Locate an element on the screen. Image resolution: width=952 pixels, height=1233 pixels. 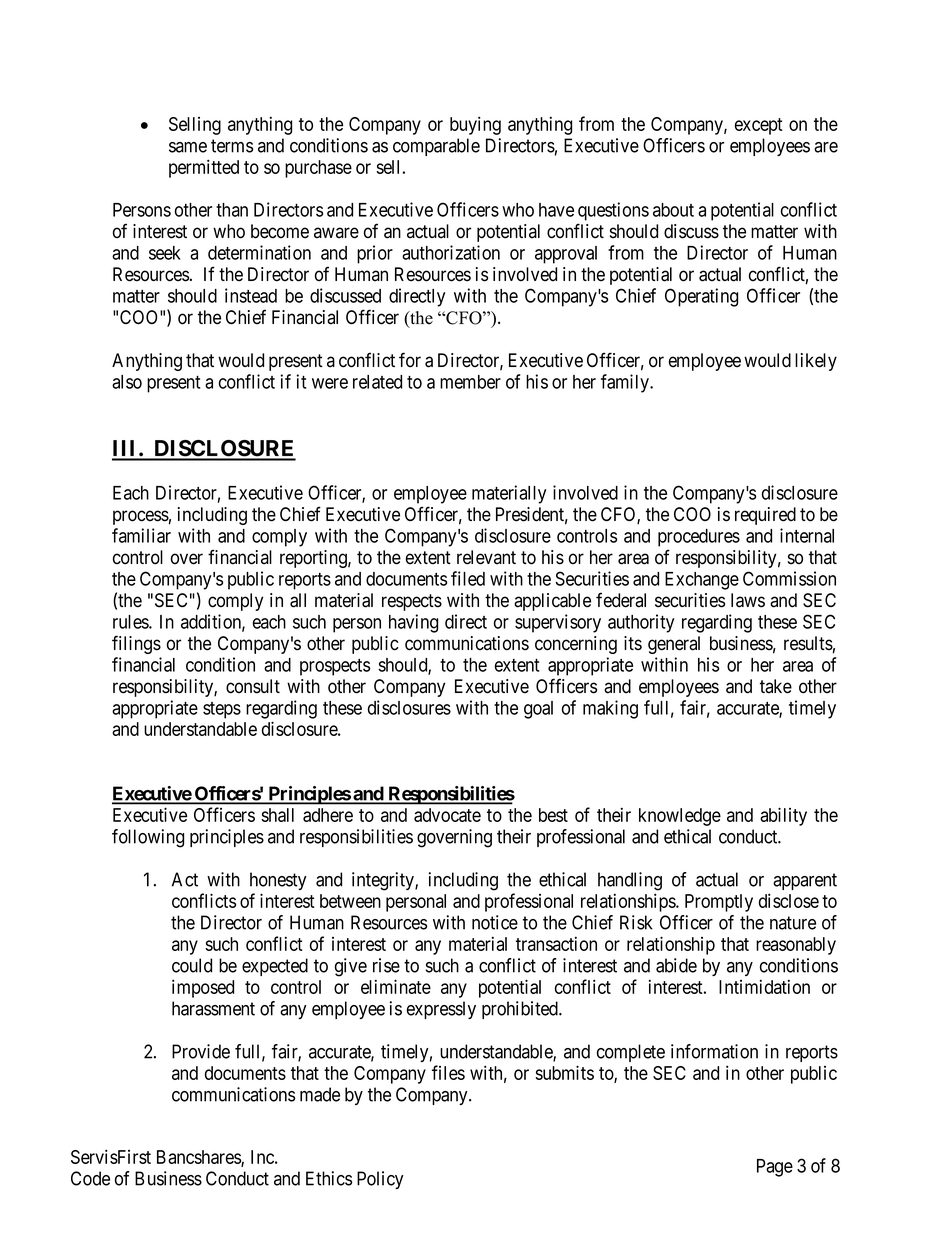
following is located at coordinates (148, 838).
